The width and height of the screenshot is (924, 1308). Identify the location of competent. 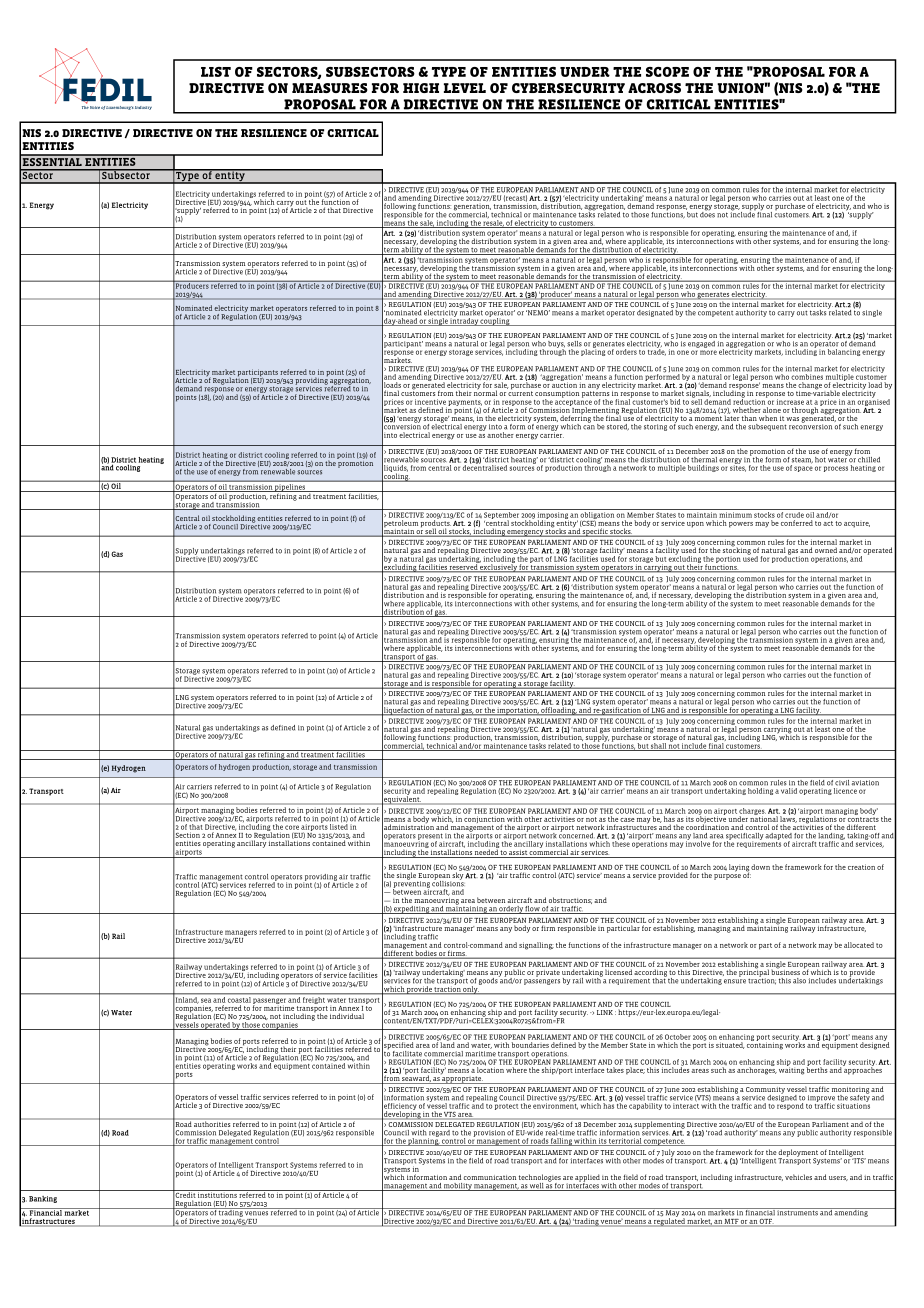
(715, 314).
